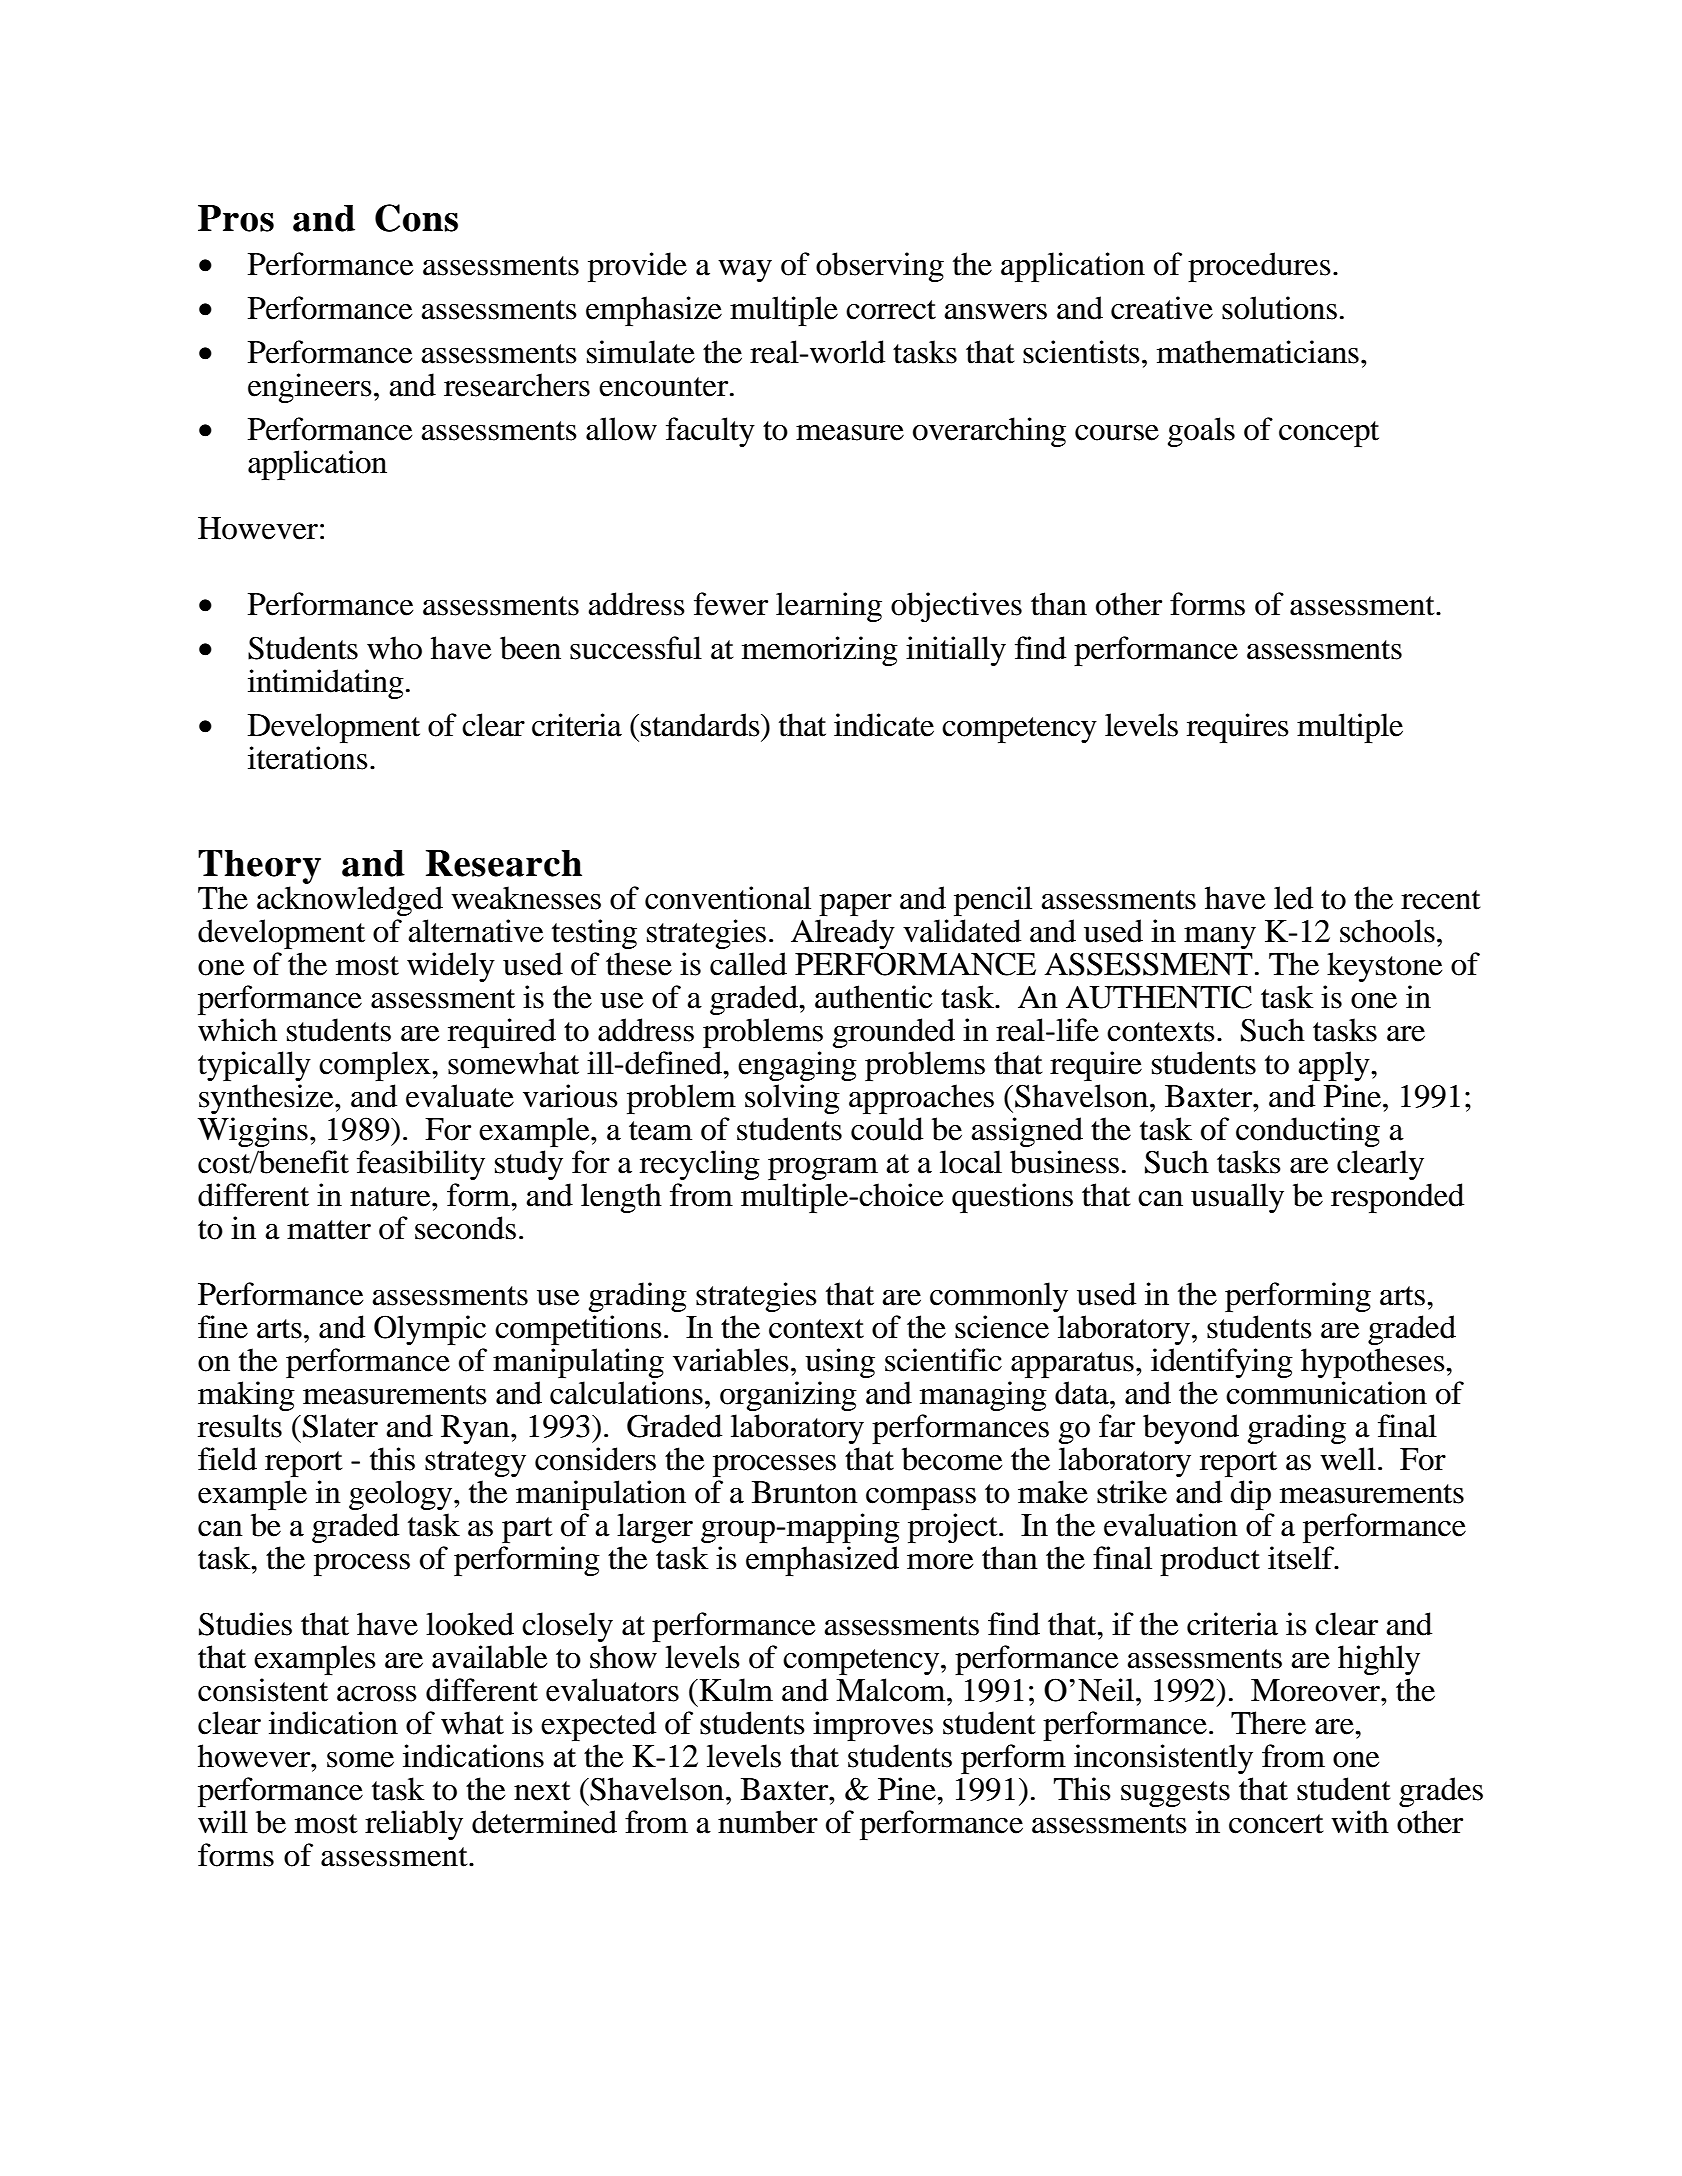  What do you see at coordinates (394, 648) in the screenshot?
I see `who` at bounding box center [394, 648].
